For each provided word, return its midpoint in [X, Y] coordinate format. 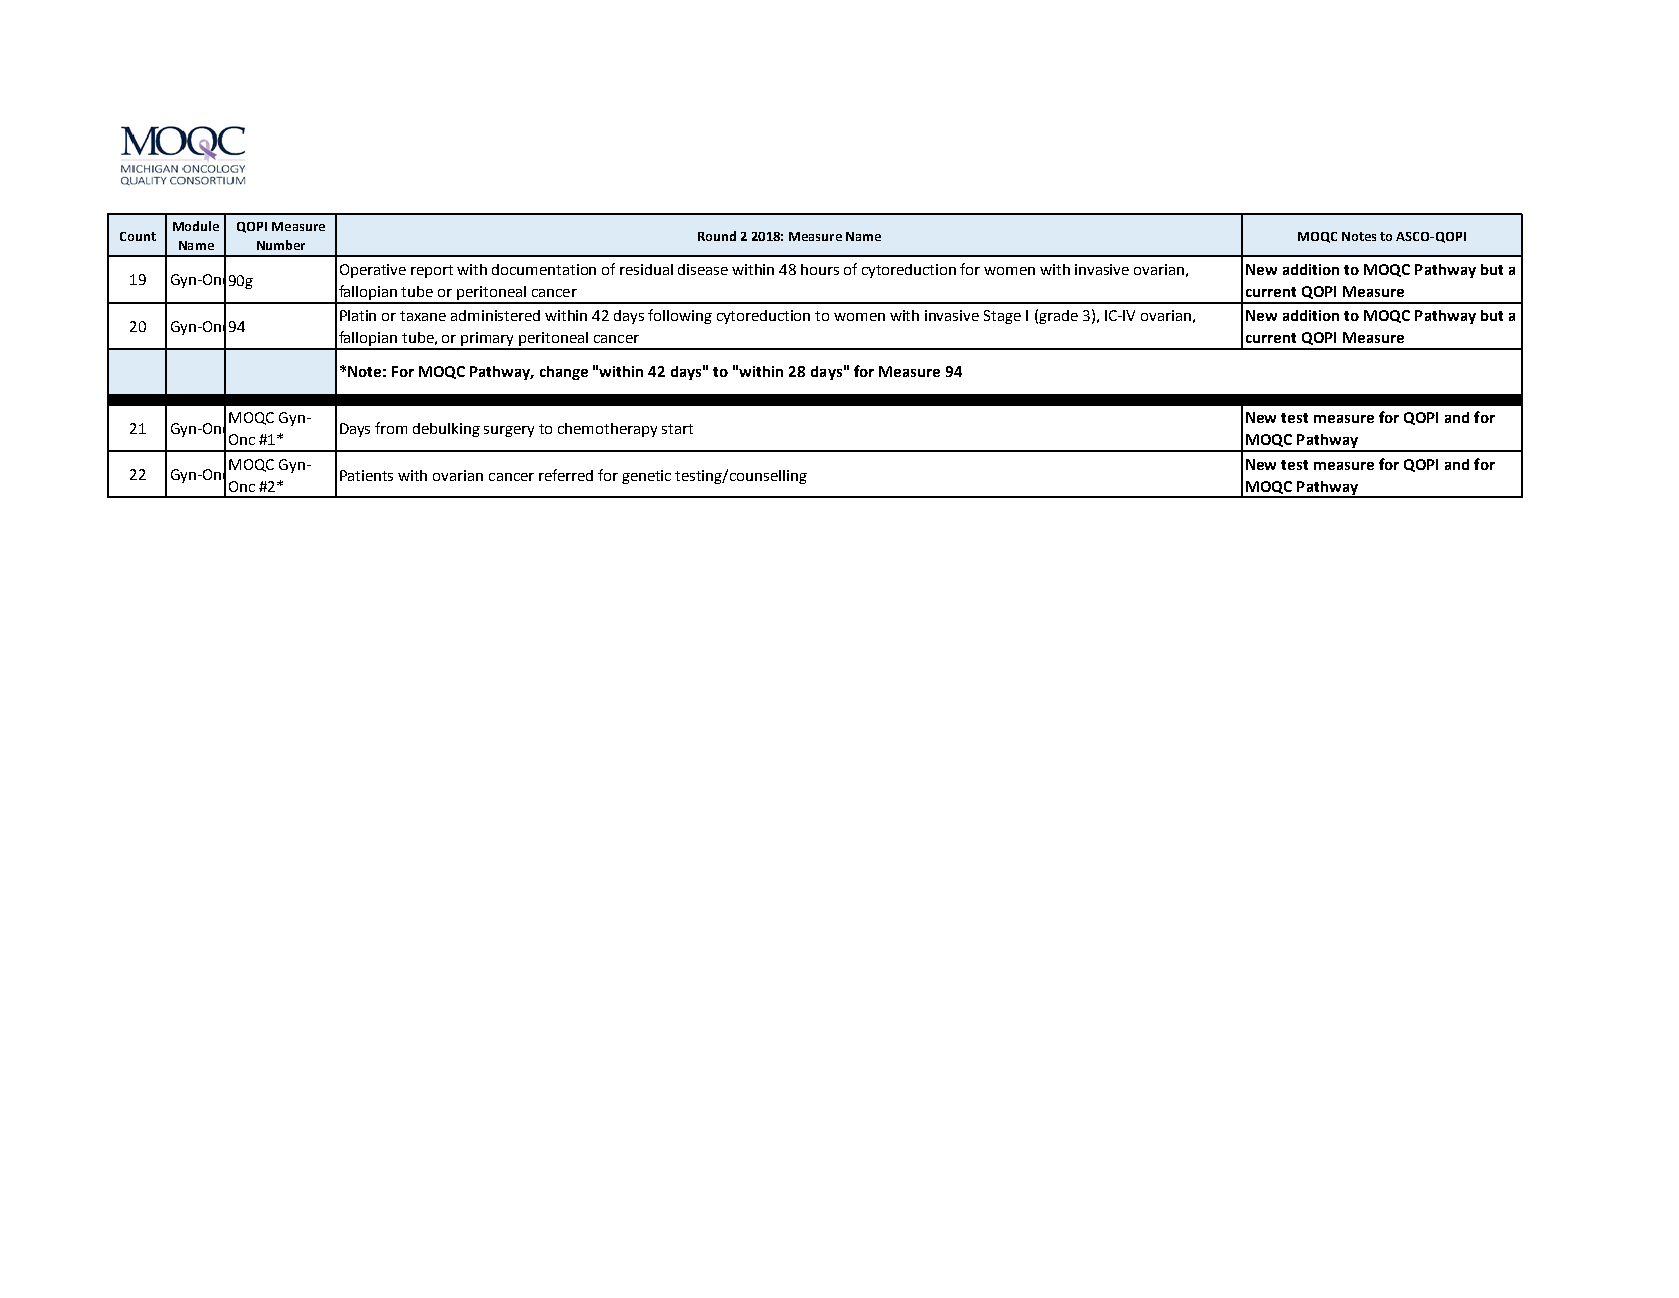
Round [717, 236]
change [564, 373]
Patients [366, 475]
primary [488, 340]
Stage [1002, 317]
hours [820, 269]
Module [196, 226]
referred [566, 475]
